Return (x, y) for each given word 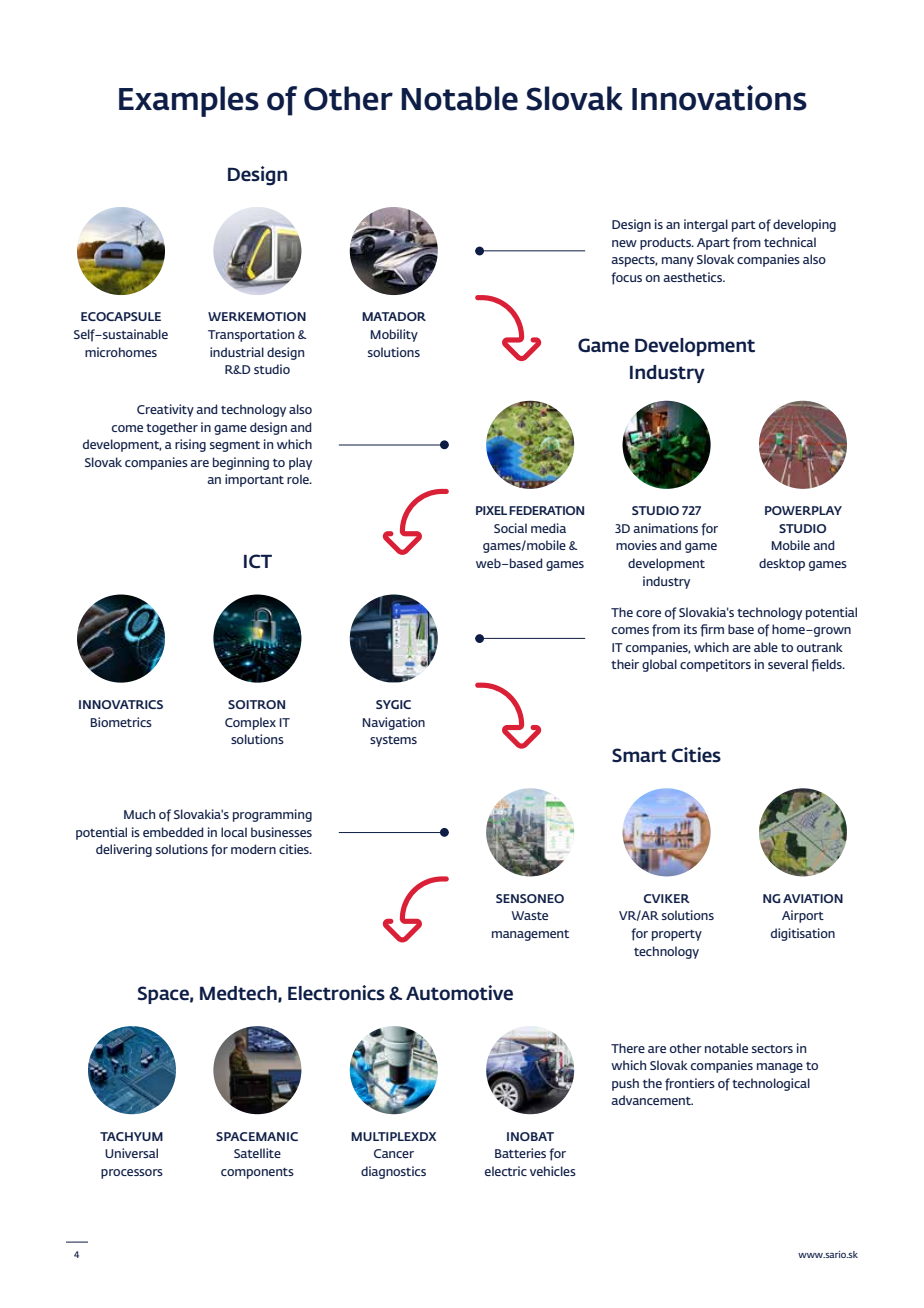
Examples (189, 101)
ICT (258, 561)
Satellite (257, 1153)
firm (712, 630)
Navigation (394, 723)
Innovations (719, 98)
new (624, 243)
